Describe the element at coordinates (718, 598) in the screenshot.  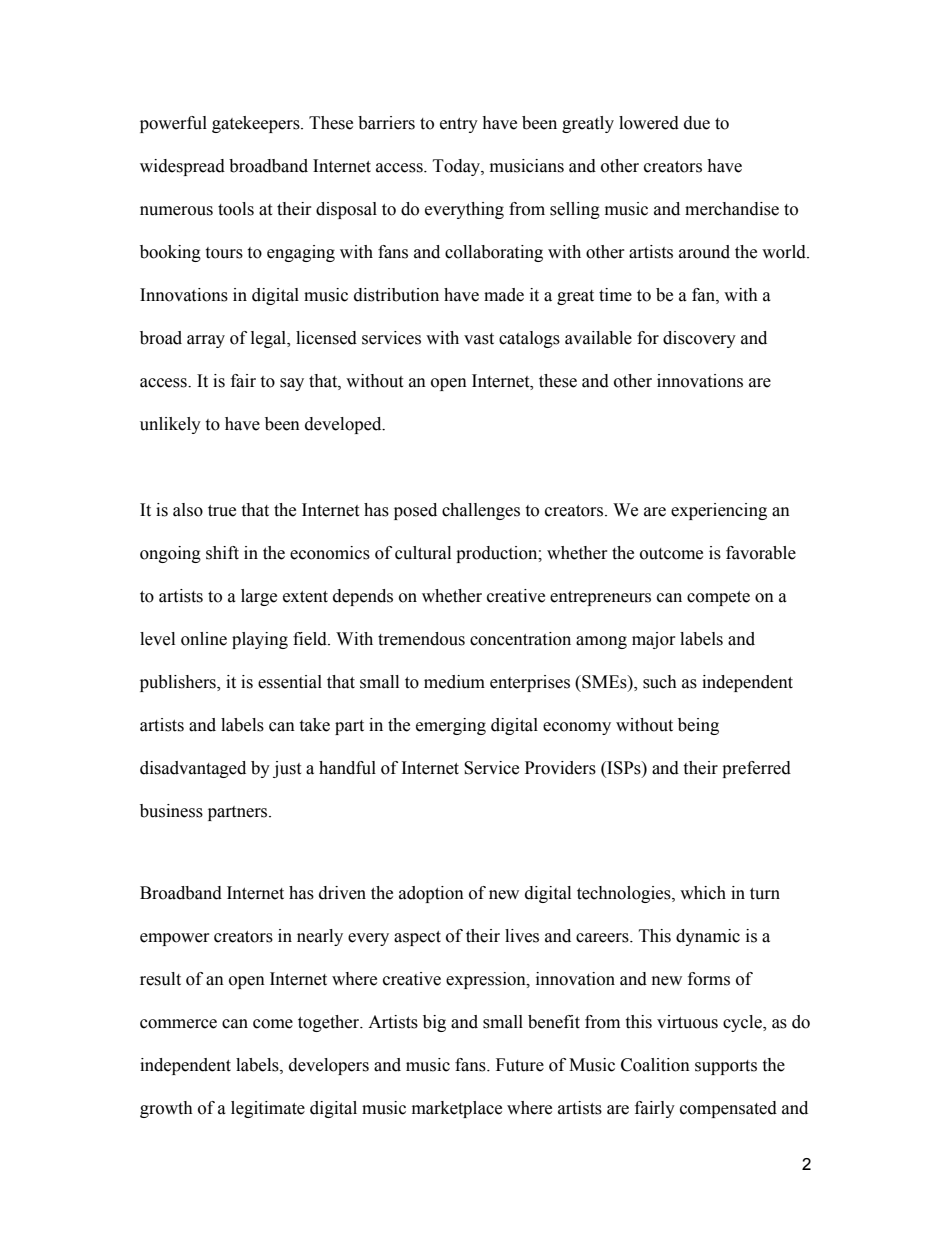
I see `compete` at that location.
